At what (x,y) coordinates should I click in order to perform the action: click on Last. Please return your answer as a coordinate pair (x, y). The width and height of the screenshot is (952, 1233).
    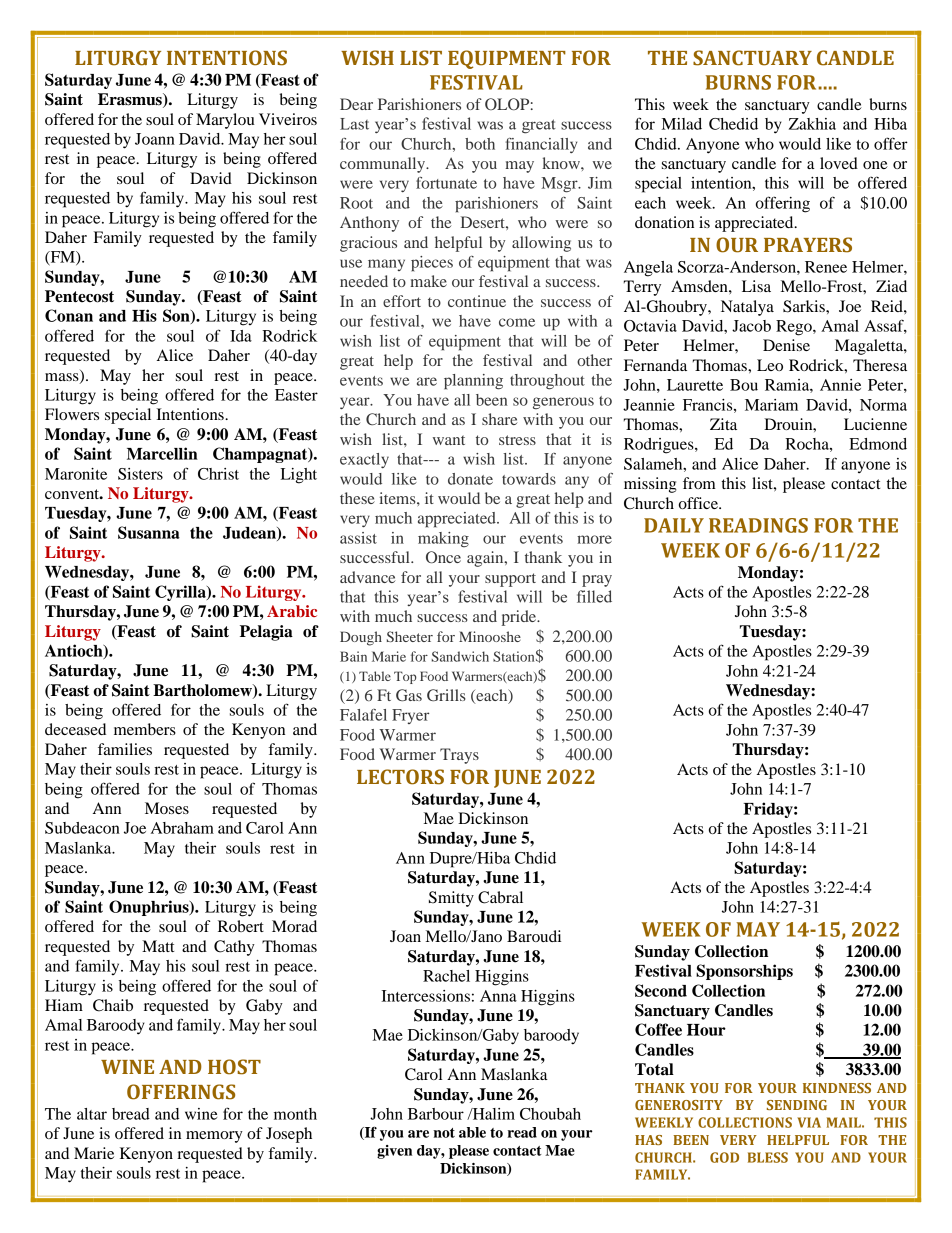
    Looking at the image, I should click on (354, 124).
